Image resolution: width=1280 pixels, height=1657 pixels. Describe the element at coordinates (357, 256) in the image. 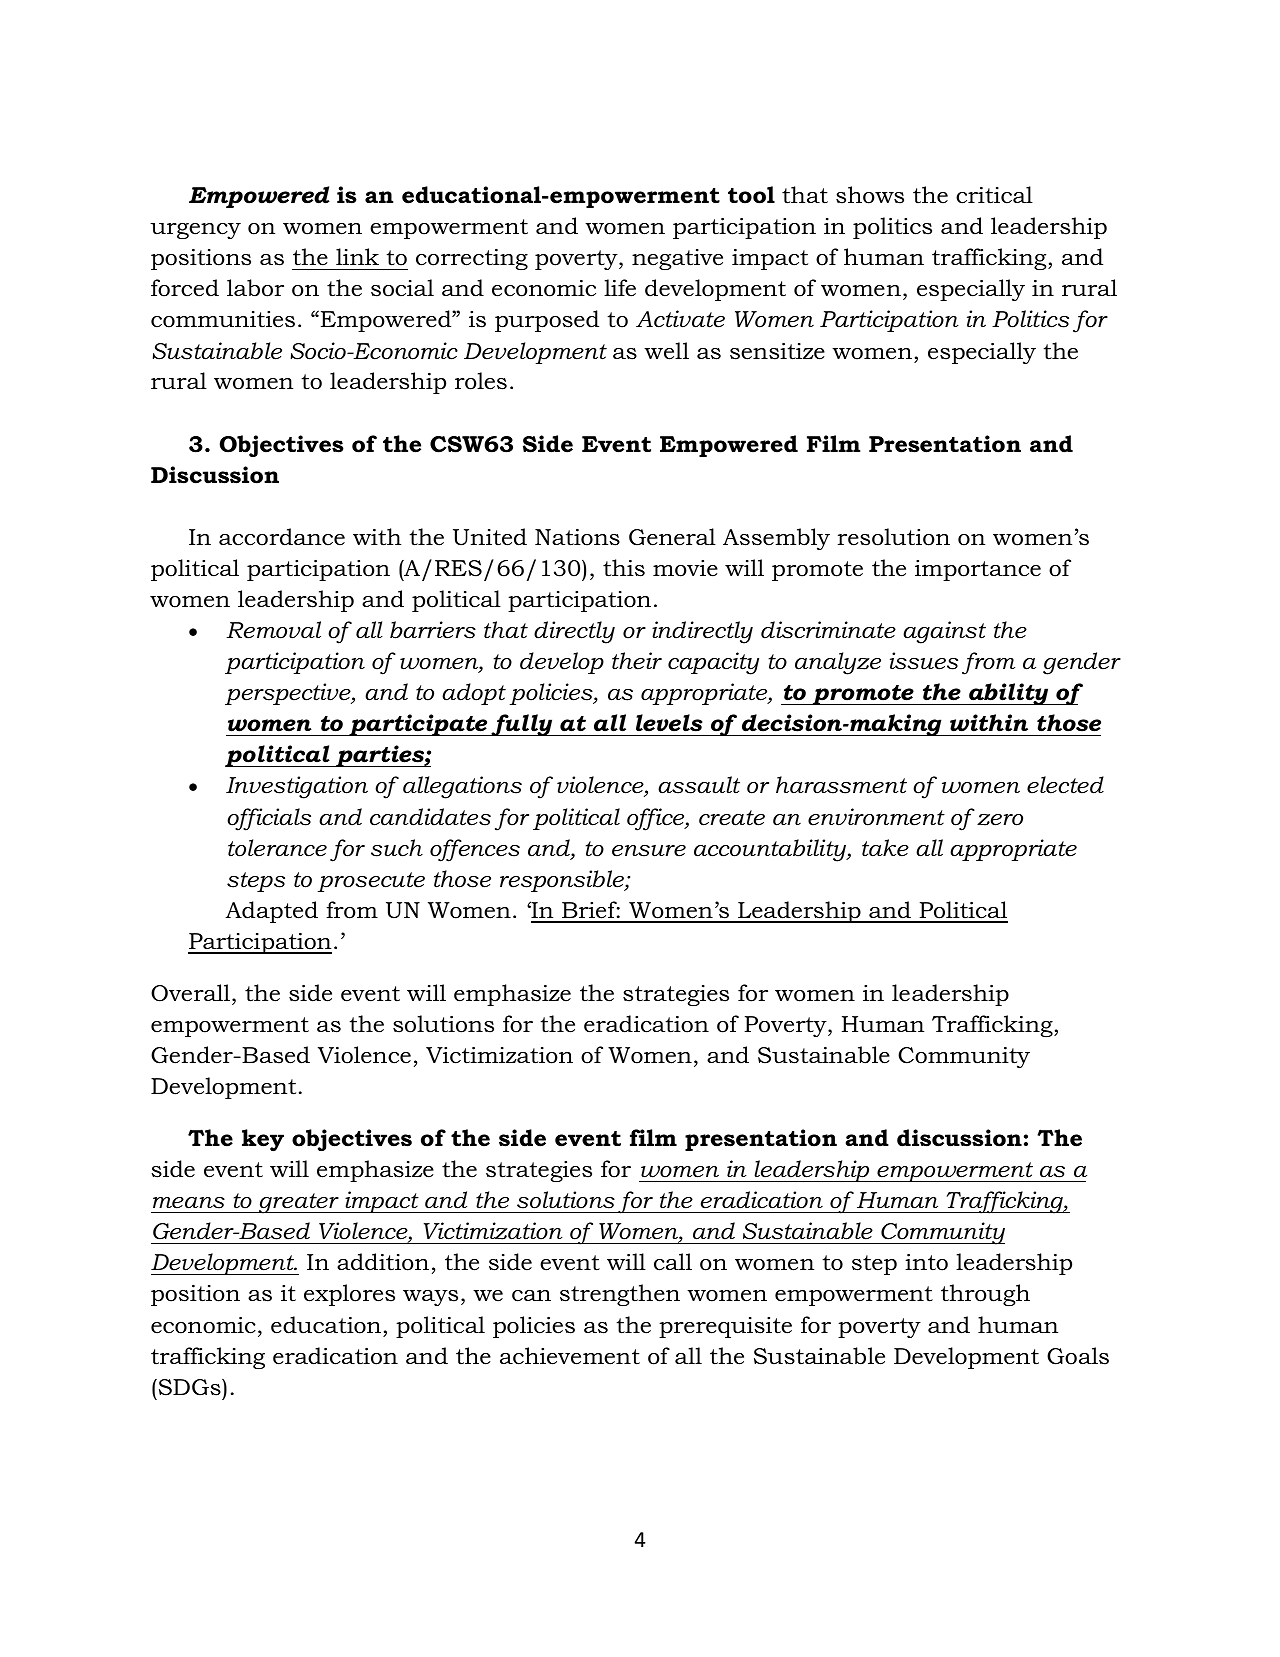

I see `link` at that location.
